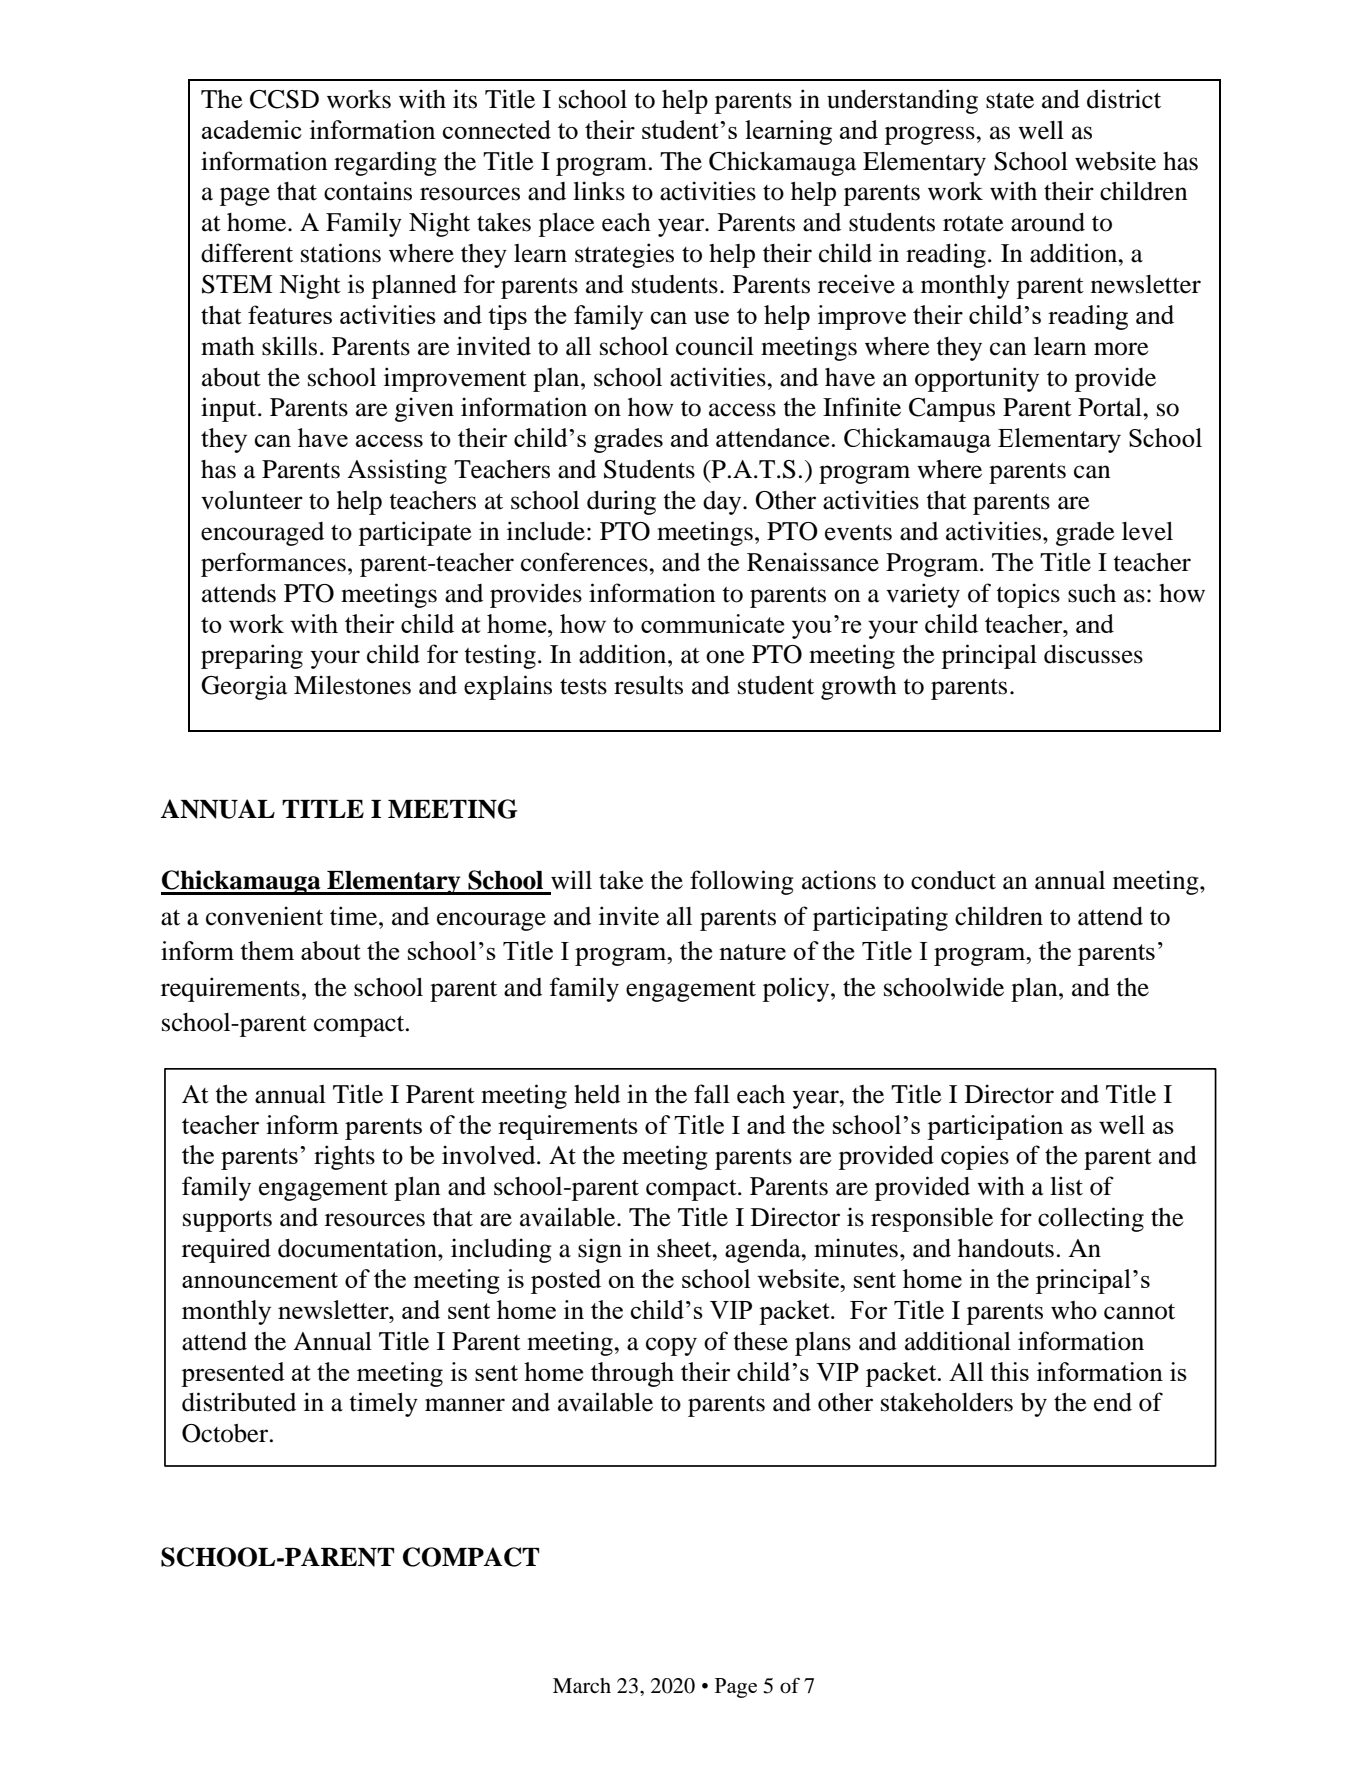  What do you see at coordinates (599, 191) in the screenshot?
I see `links` at bounding box center [599, 191].
